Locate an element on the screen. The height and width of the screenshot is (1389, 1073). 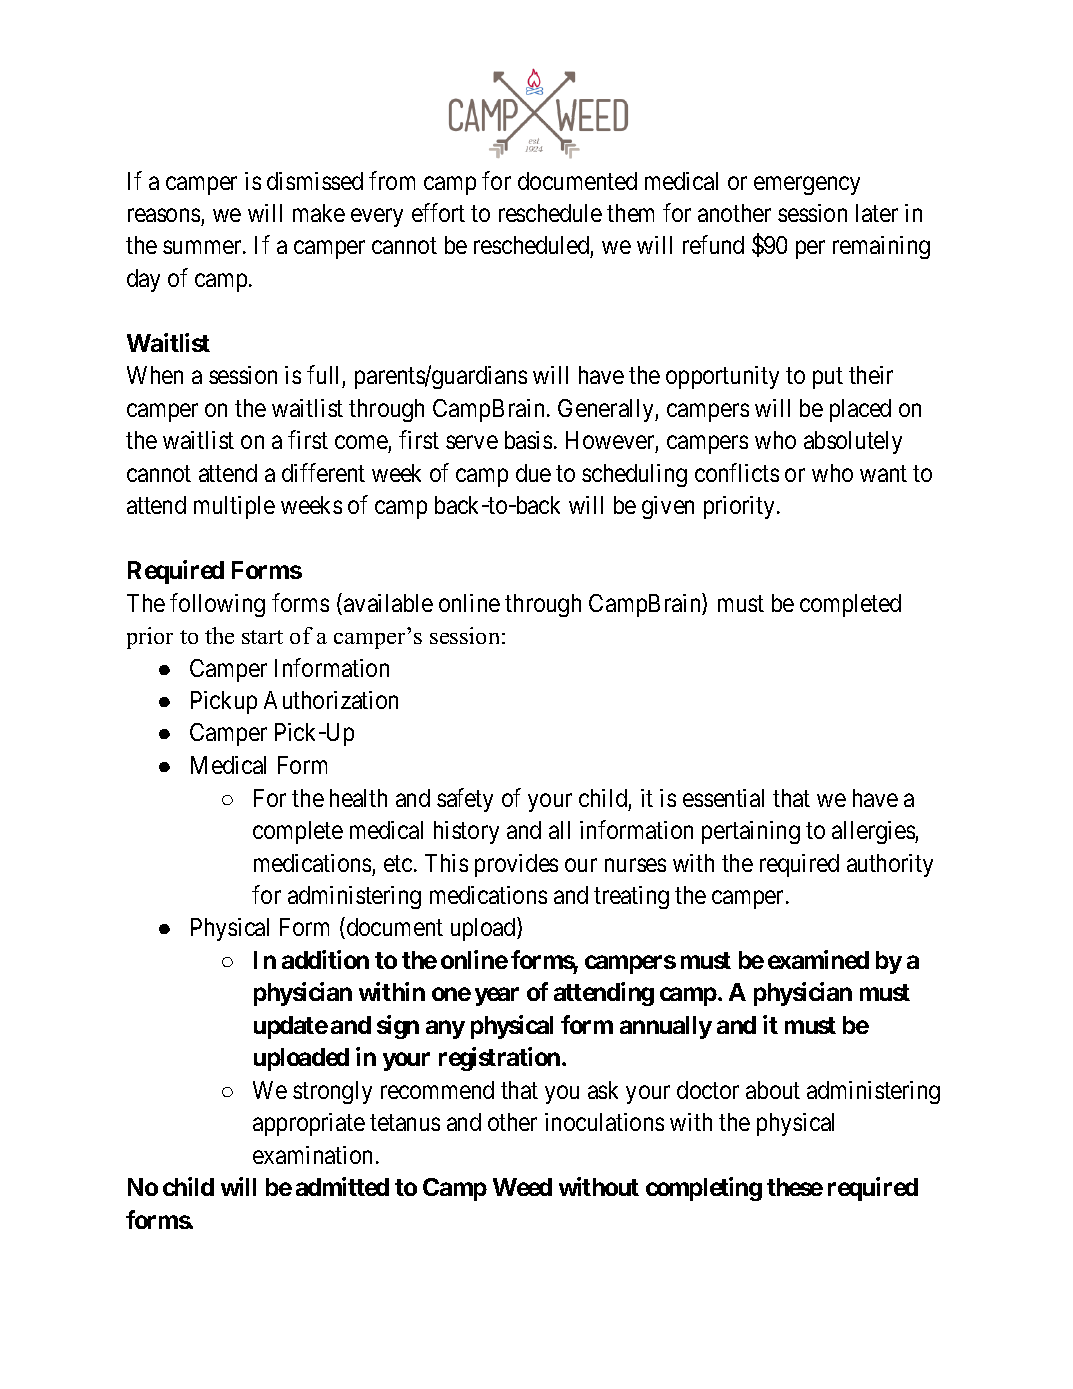
examination is located at coordinates (312, 1155).
